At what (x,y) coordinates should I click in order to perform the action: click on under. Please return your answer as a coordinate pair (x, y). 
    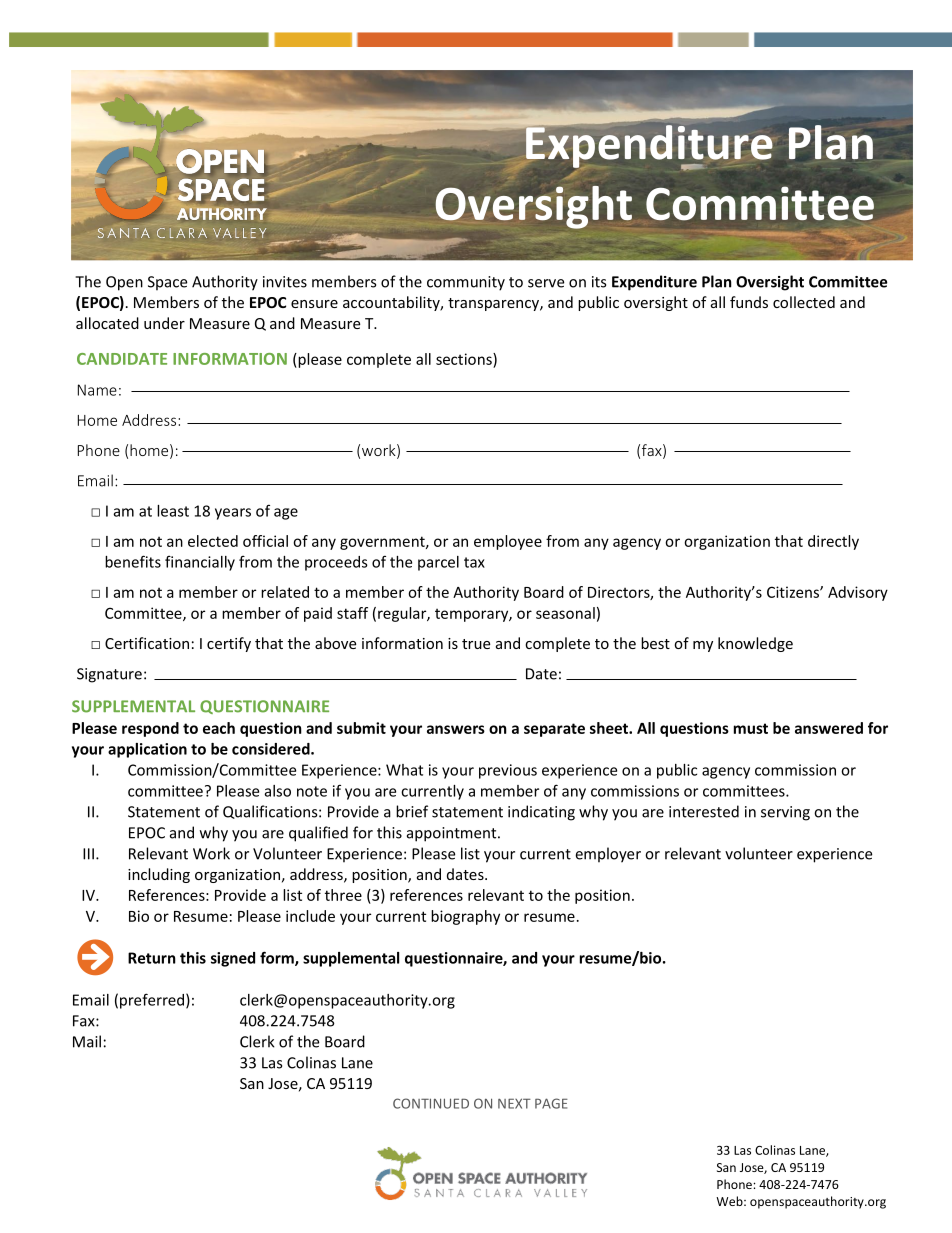
    Looking at the image, I should click on (164, 323).
